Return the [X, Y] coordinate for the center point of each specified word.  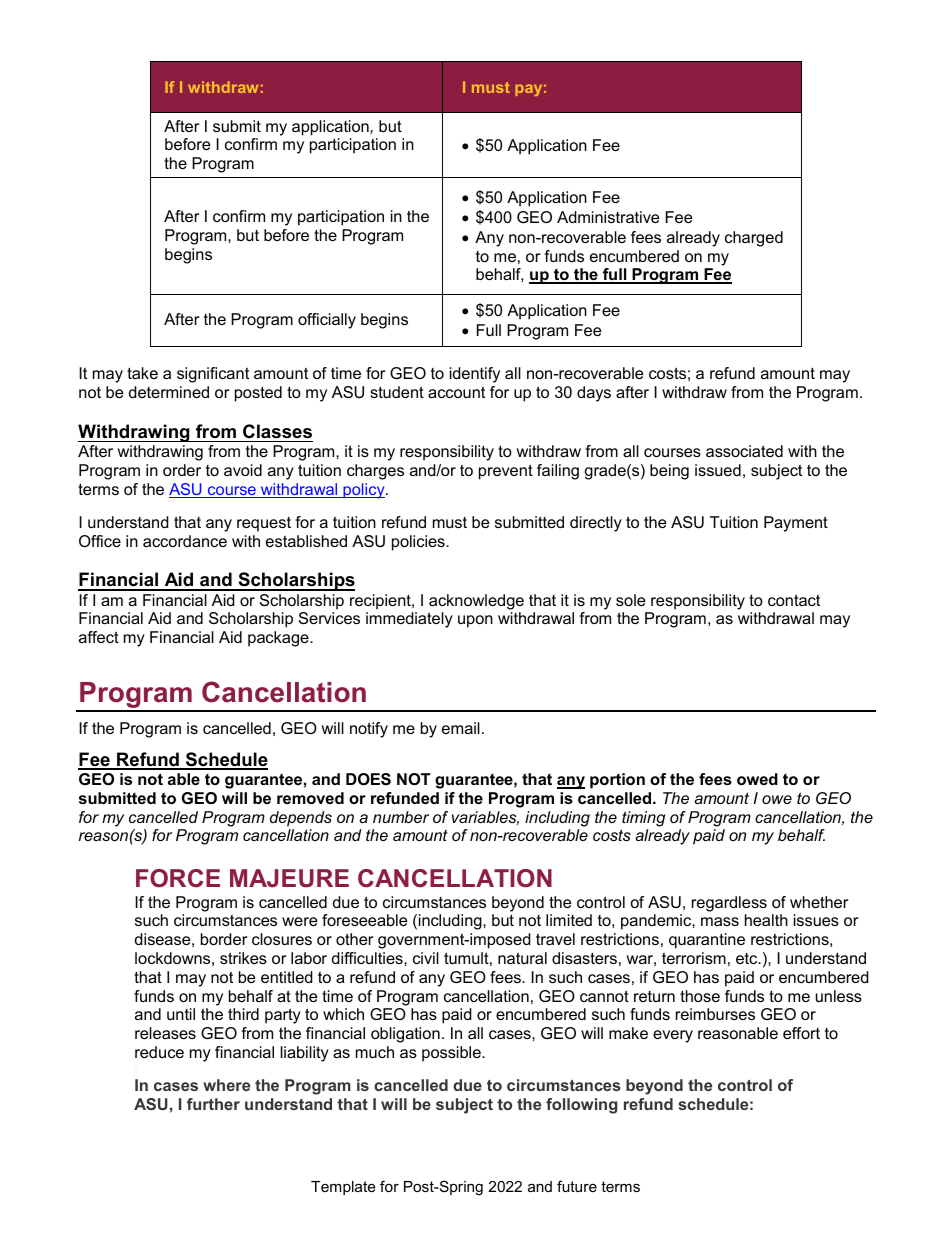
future [577, 1186]
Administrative [608, 217]
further [213, 1104]
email [461, 728]
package [279, 639]
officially [327, 321]
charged [754, 239]
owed [757, 779]
